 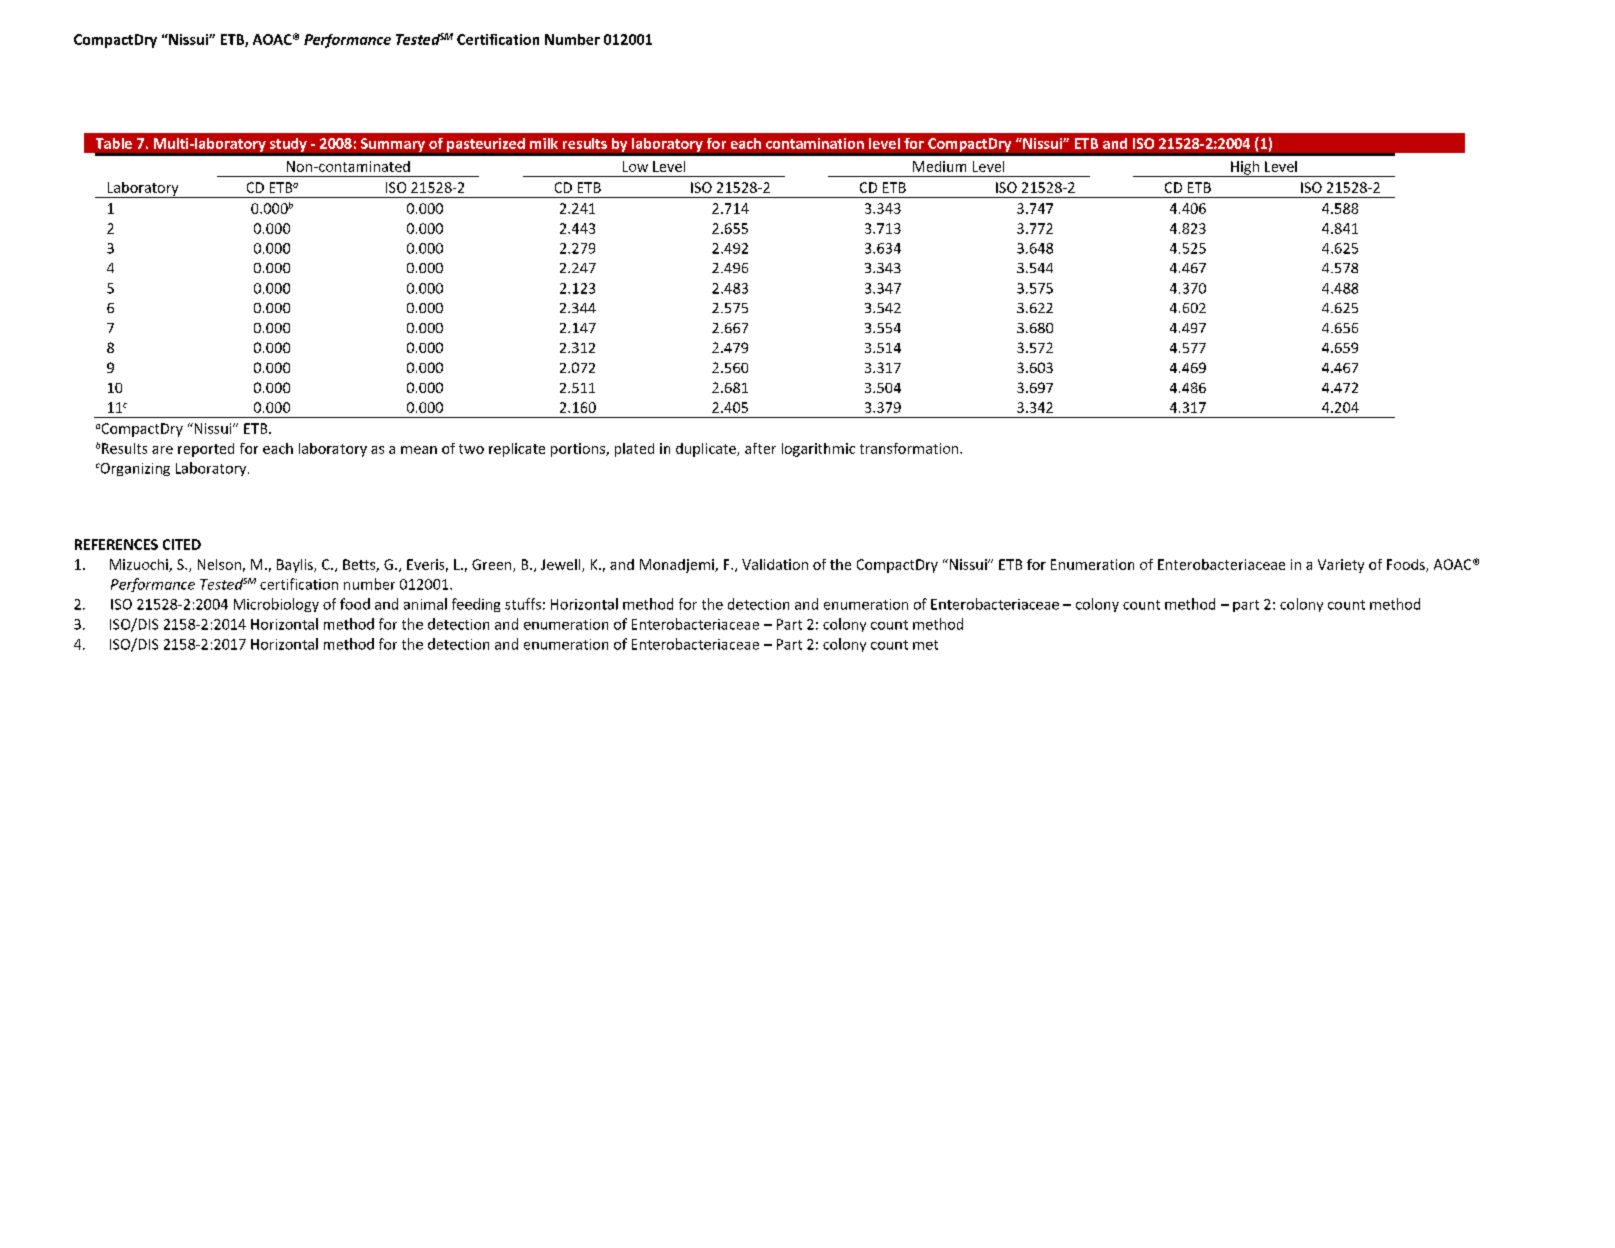 I want to click on Medium, so click(x=939, y=166).
